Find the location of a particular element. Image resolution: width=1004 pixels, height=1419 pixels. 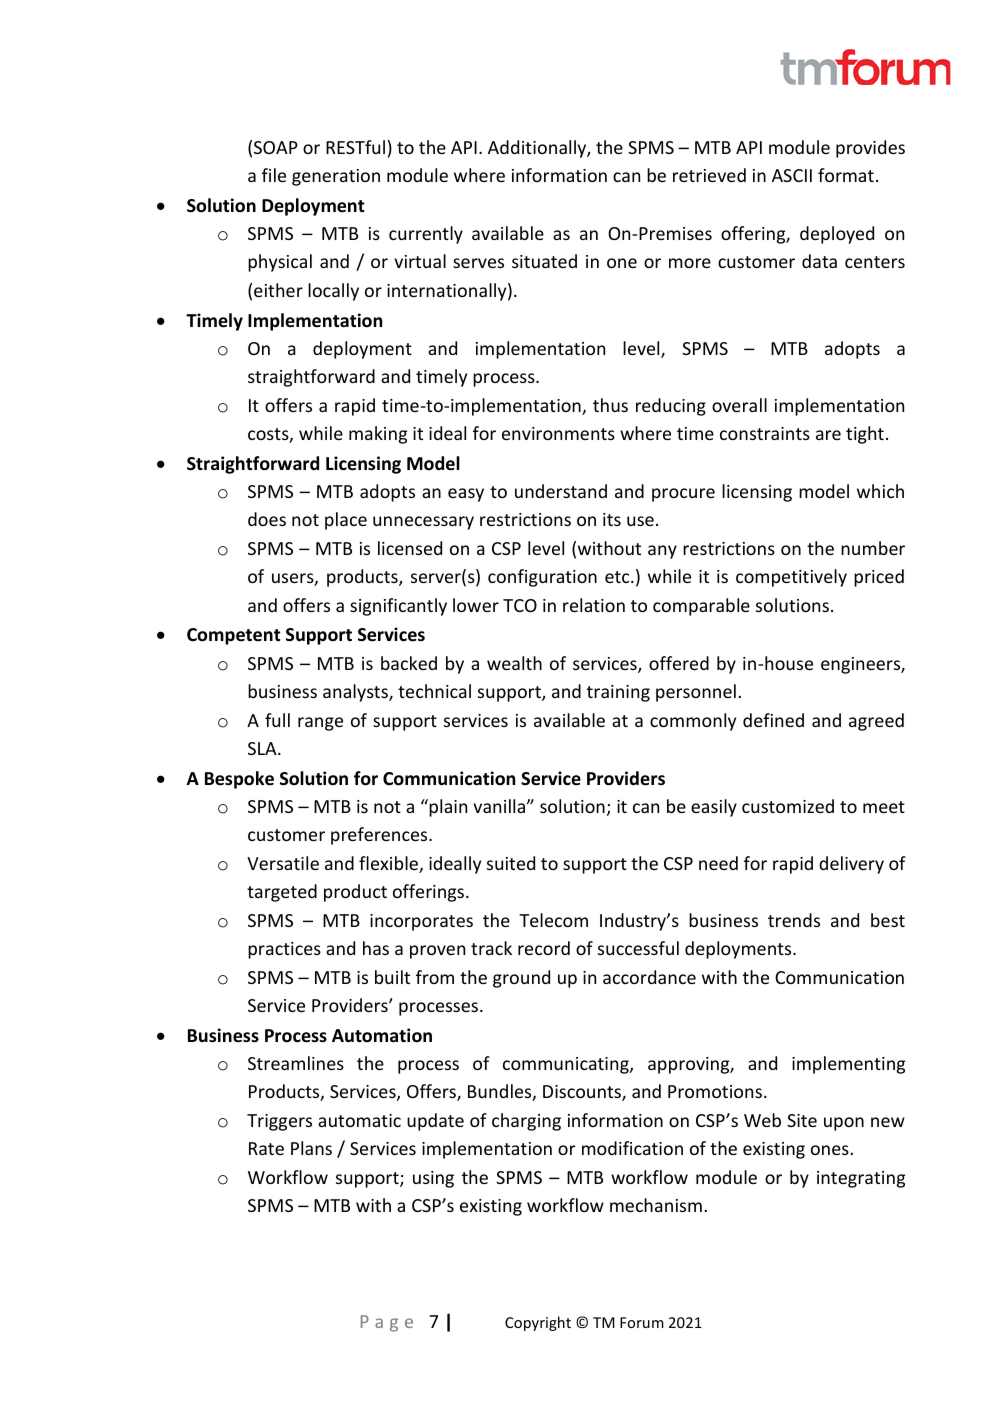

ASCII is located at coordinates (792, 175).
